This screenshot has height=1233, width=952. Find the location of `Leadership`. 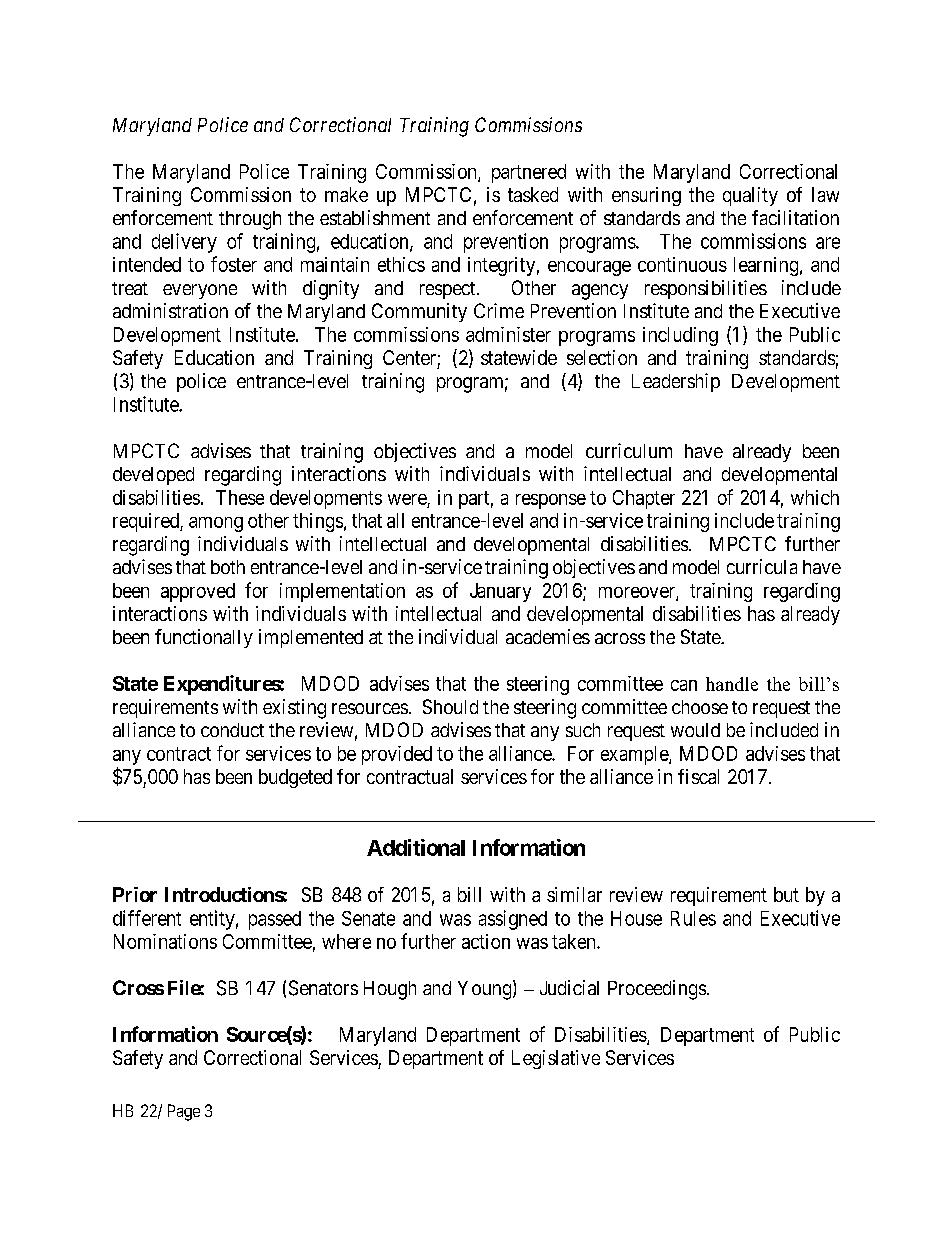

Leadership is located at coordinates (676, 382).
